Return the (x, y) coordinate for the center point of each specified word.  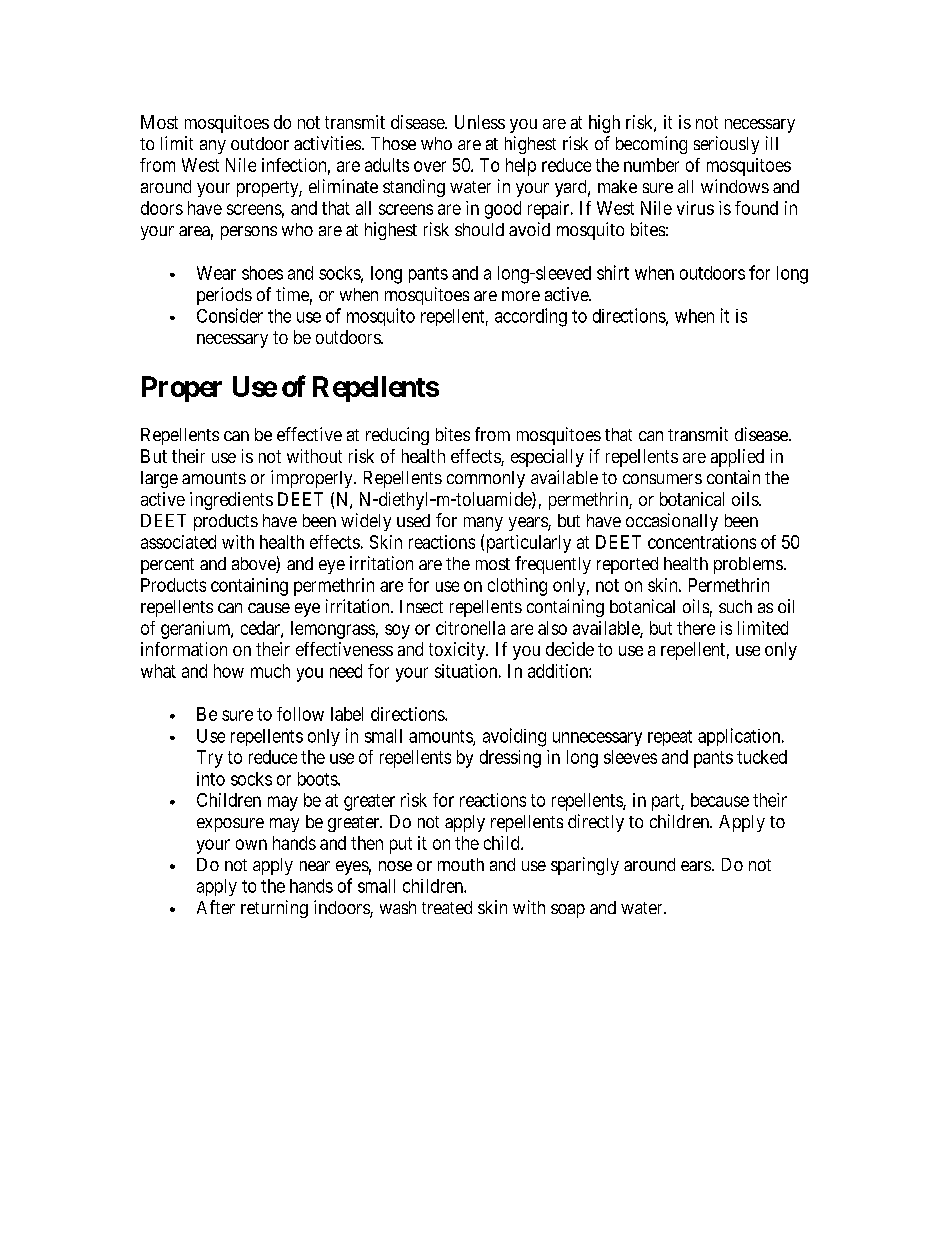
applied (737, 458)
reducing (397, 436)
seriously (726, 145)
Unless (480, 122)
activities (327, 143)
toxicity (458, 651)
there (696, 628)
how (229, 671)
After (216, 907)
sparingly (585, 866)
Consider (230, 315)
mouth (461, 864)
